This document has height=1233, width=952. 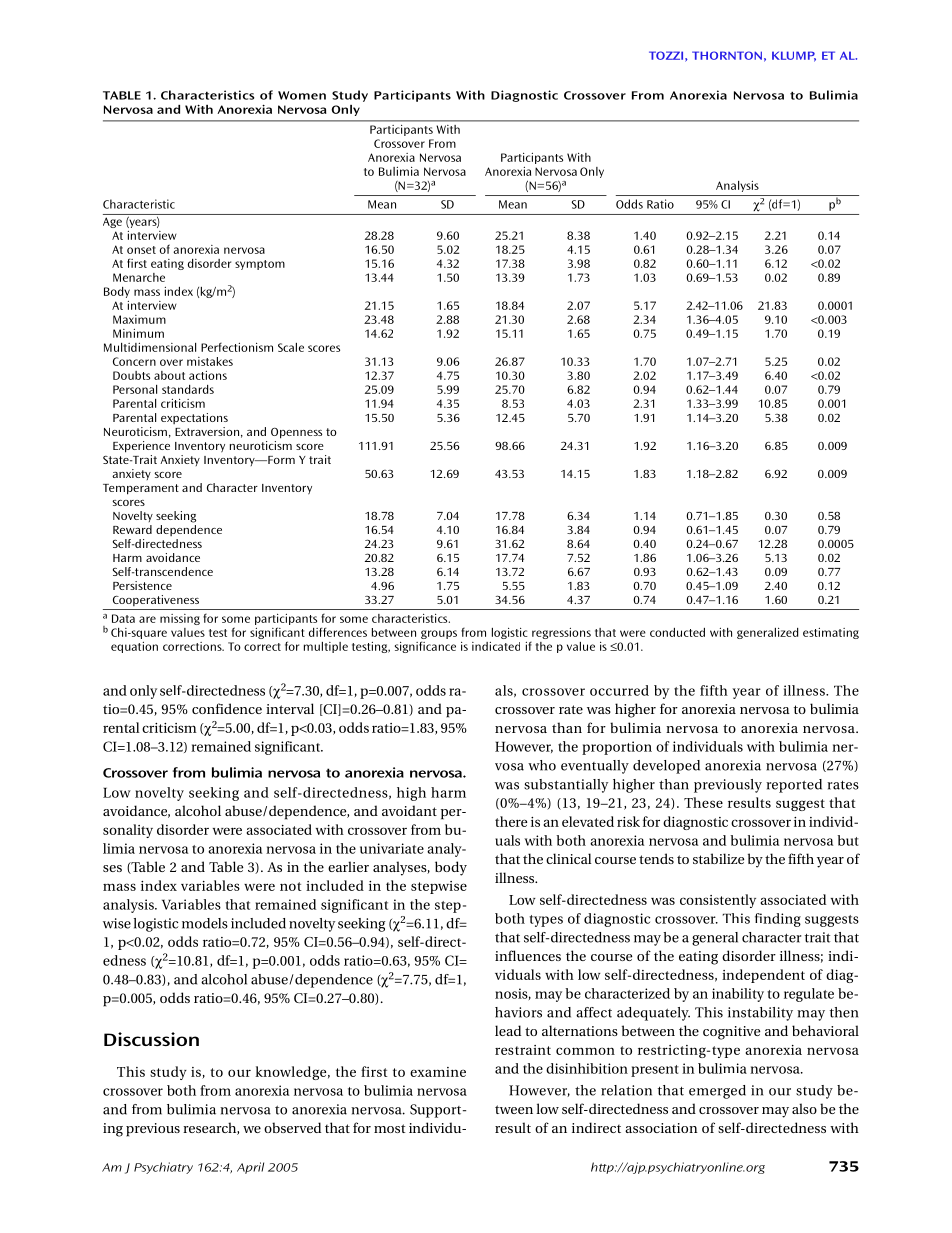 What do you see at coordinates (804, 1108) in the document?
I see `also` at bounding box center [804, 1108].
